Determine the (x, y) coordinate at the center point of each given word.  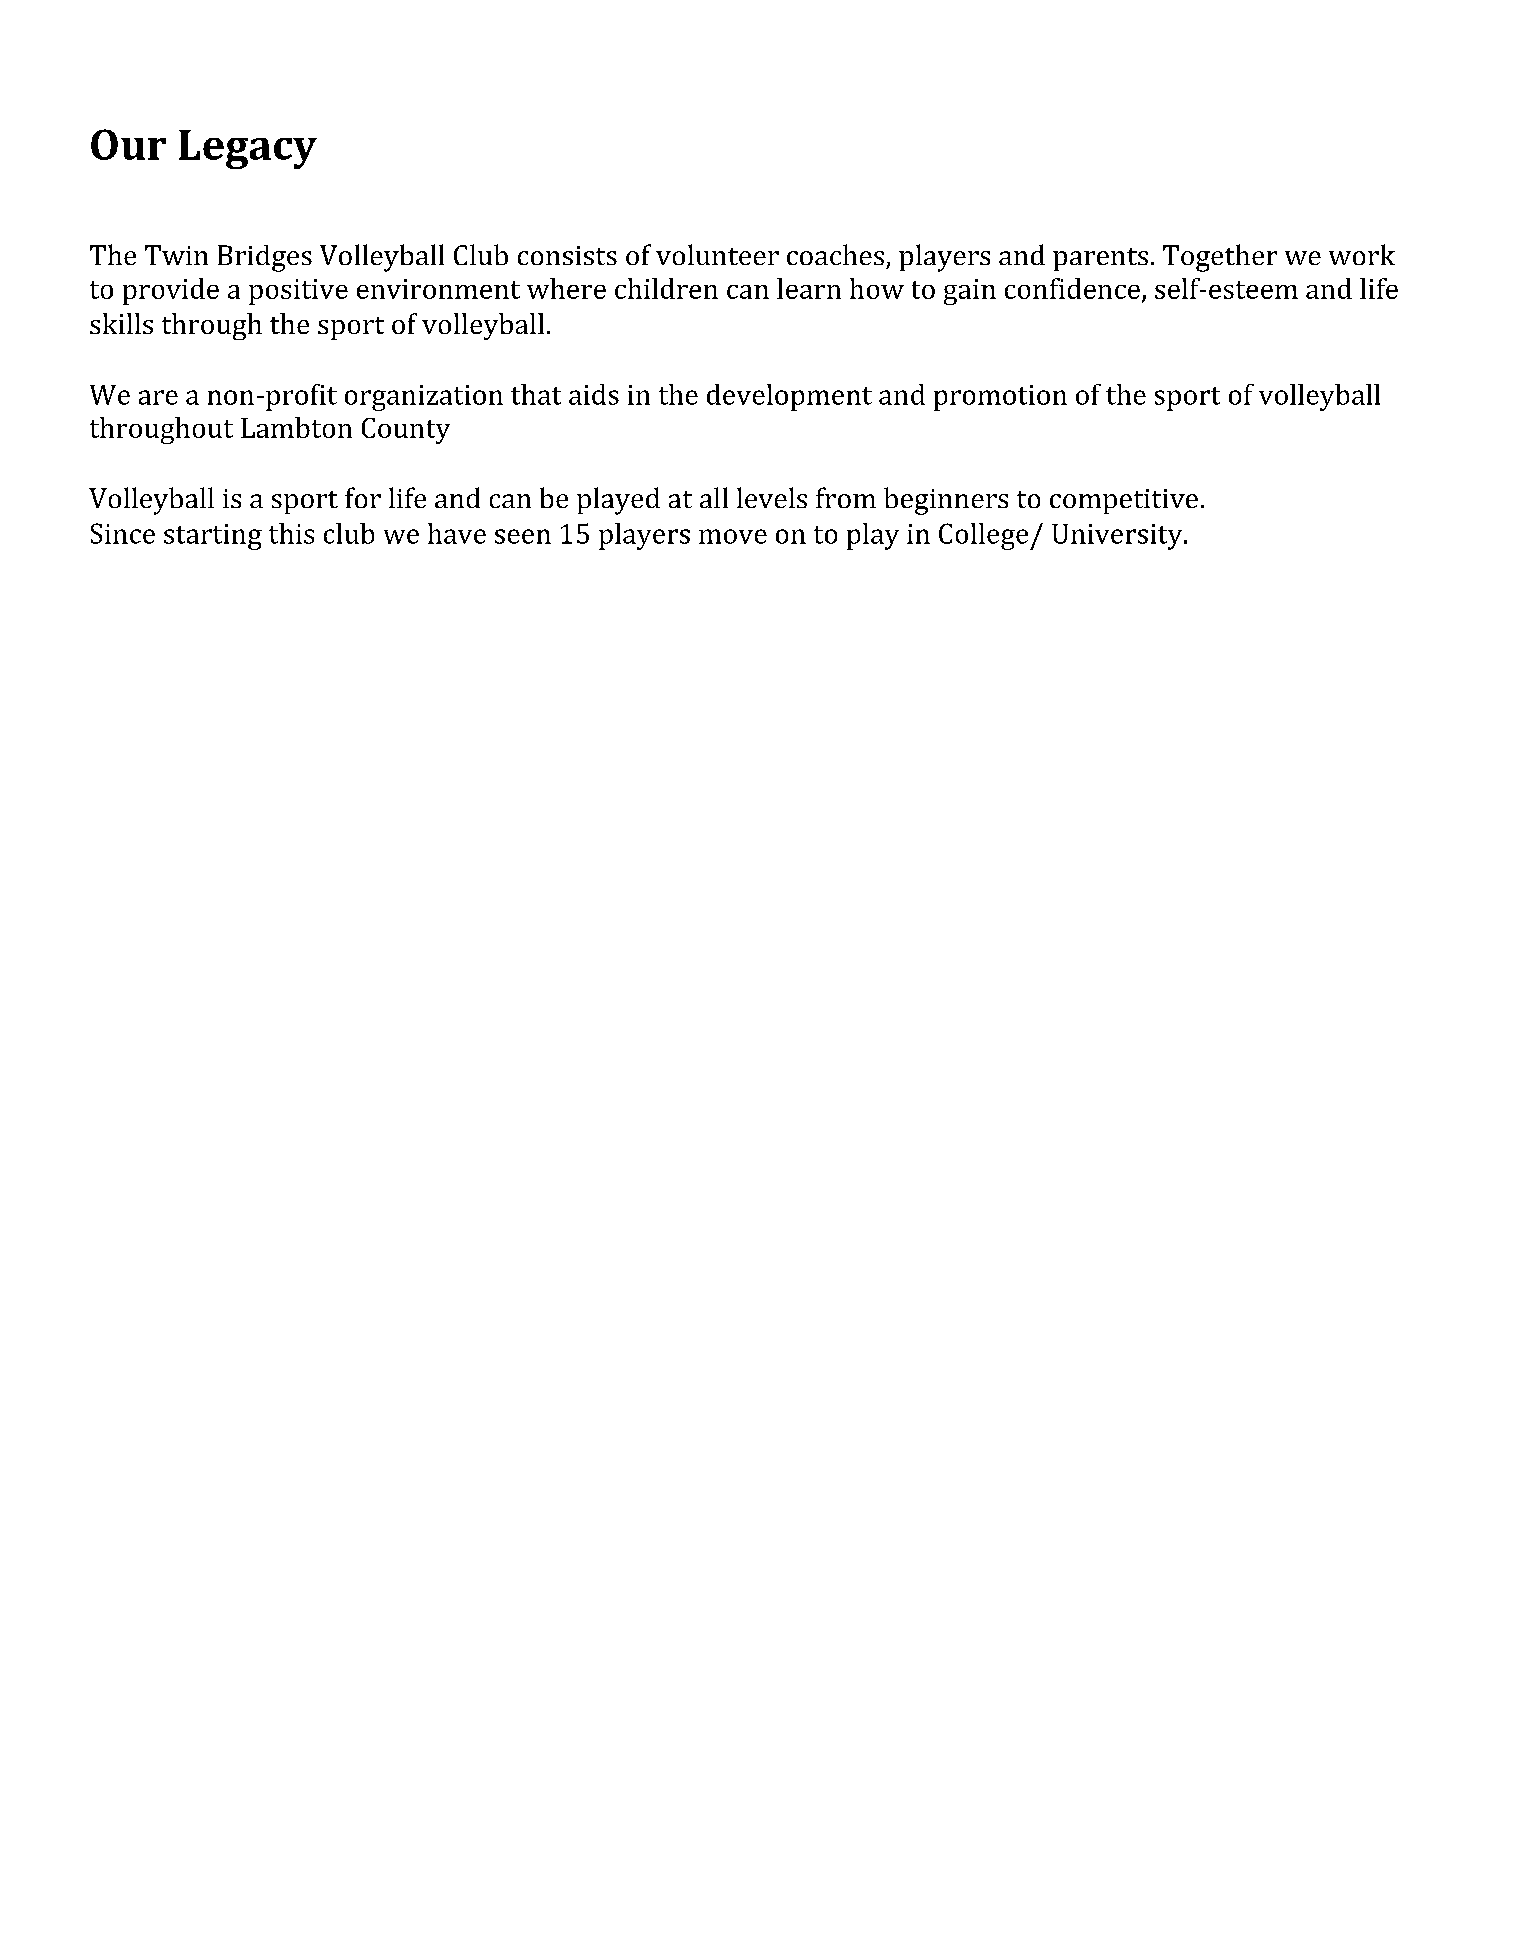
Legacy (248, 149)
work (1362, 254)
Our (128, 144)
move (733, 536)
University (1117, 537)
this (291, 533)
